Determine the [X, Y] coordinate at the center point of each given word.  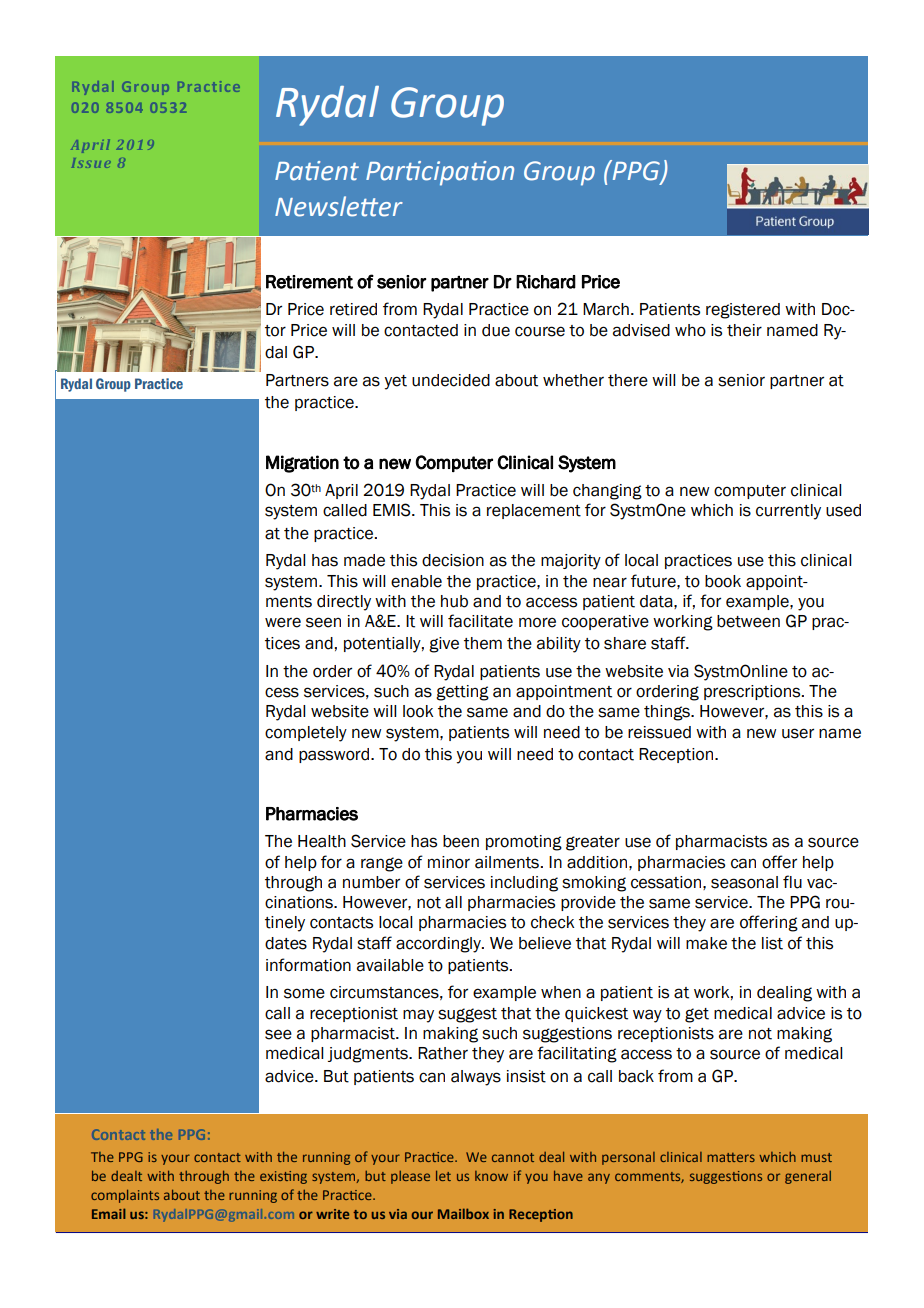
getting [462, 693]
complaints [125, 1196]
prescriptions [753, 692]
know [491, 1176]
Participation [440, 173]
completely [306, 734]
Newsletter [339, 206]
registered [743, 311]
